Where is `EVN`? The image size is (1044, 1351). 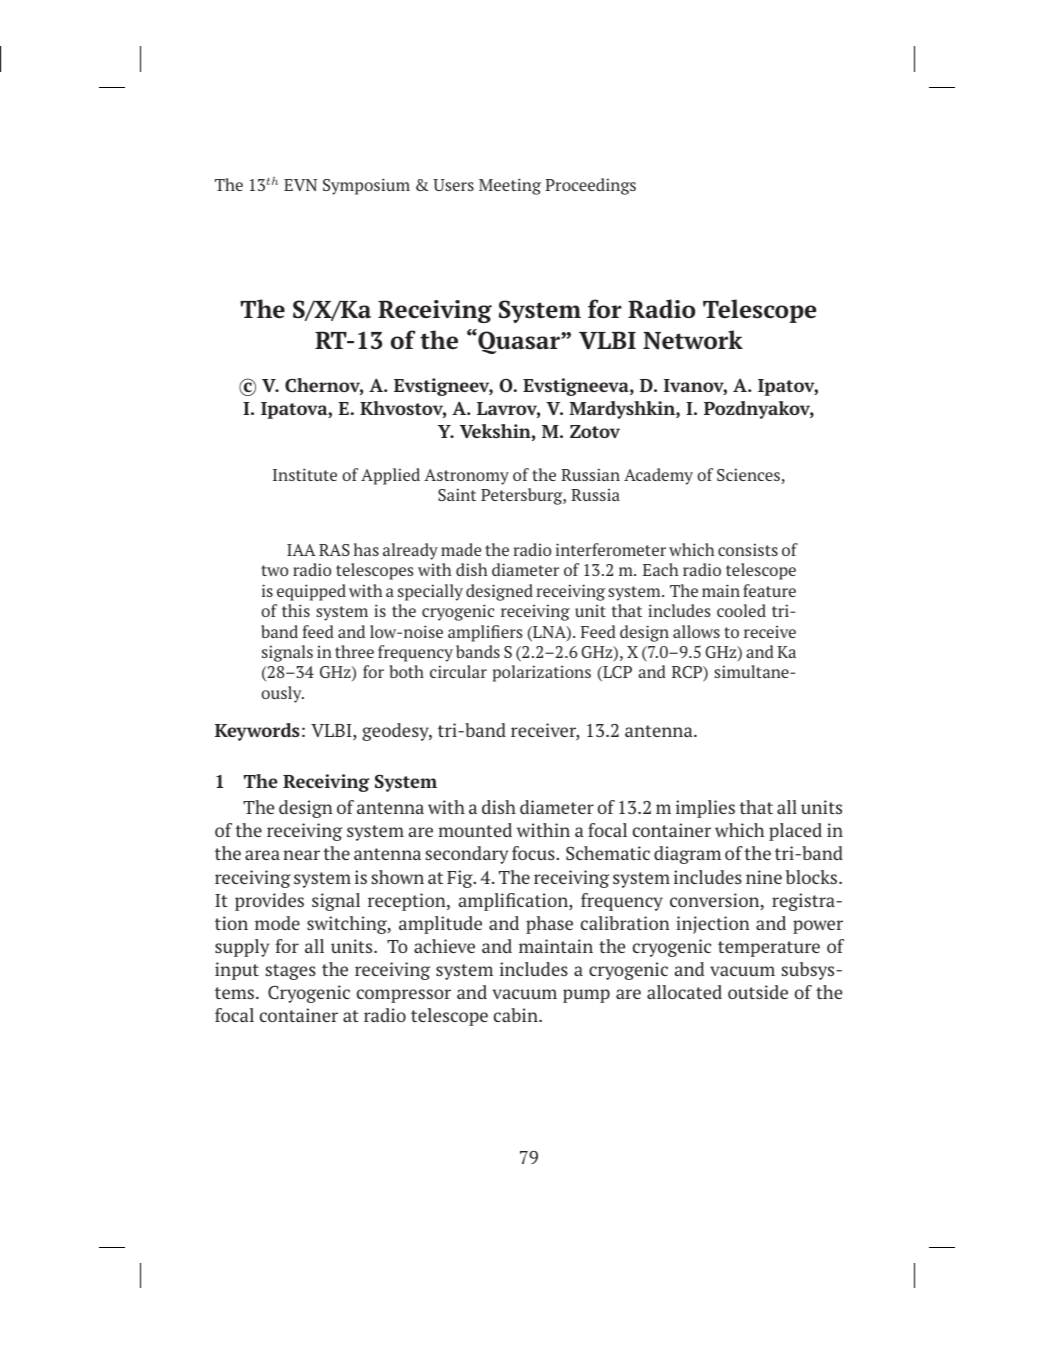 EVN is located at coordinates (300, 185).
